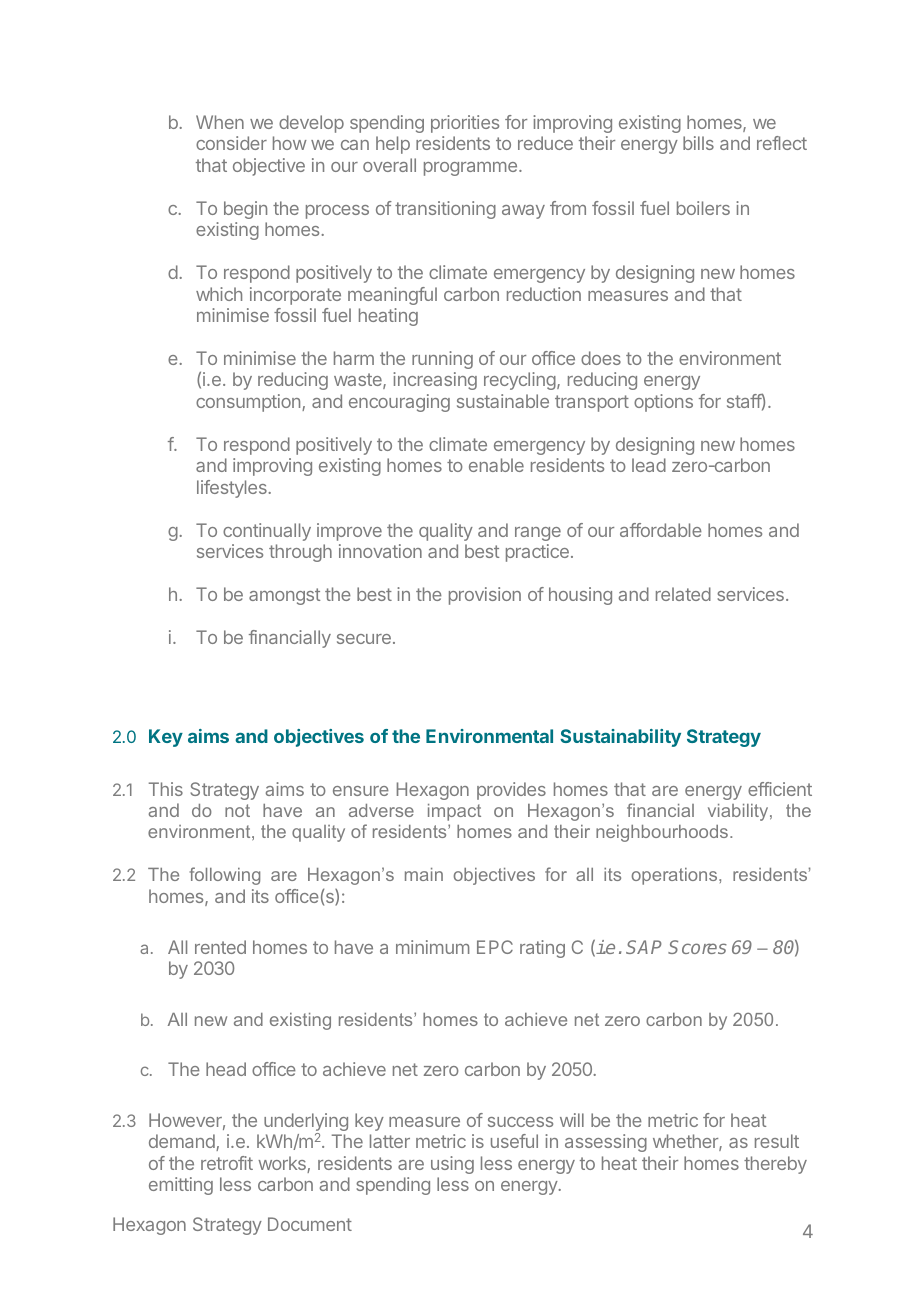  I want to click on consider, so click(231, 143).
